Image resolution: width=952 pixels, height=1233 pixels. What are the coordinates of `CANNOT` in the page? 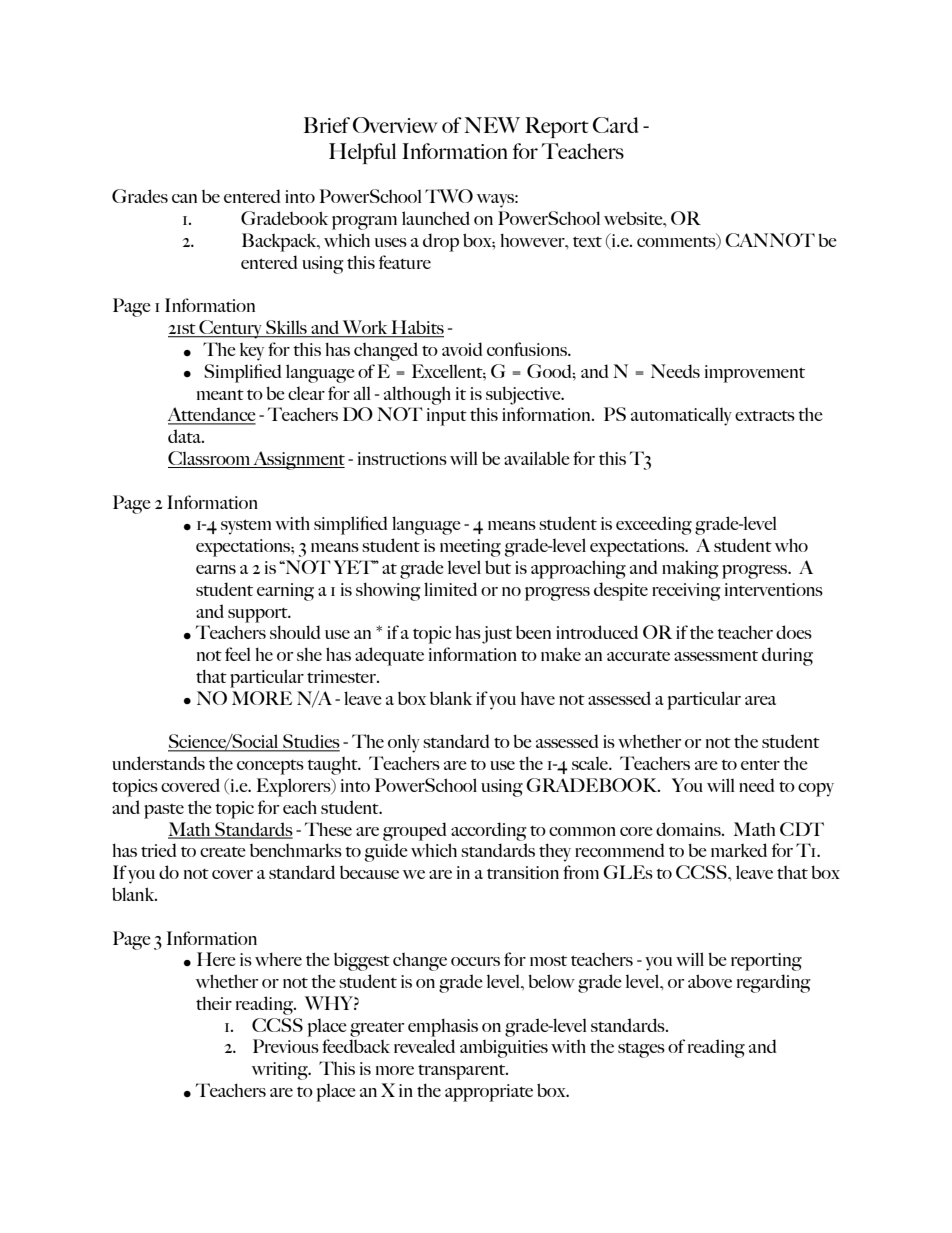 It's located at (770, 240).
